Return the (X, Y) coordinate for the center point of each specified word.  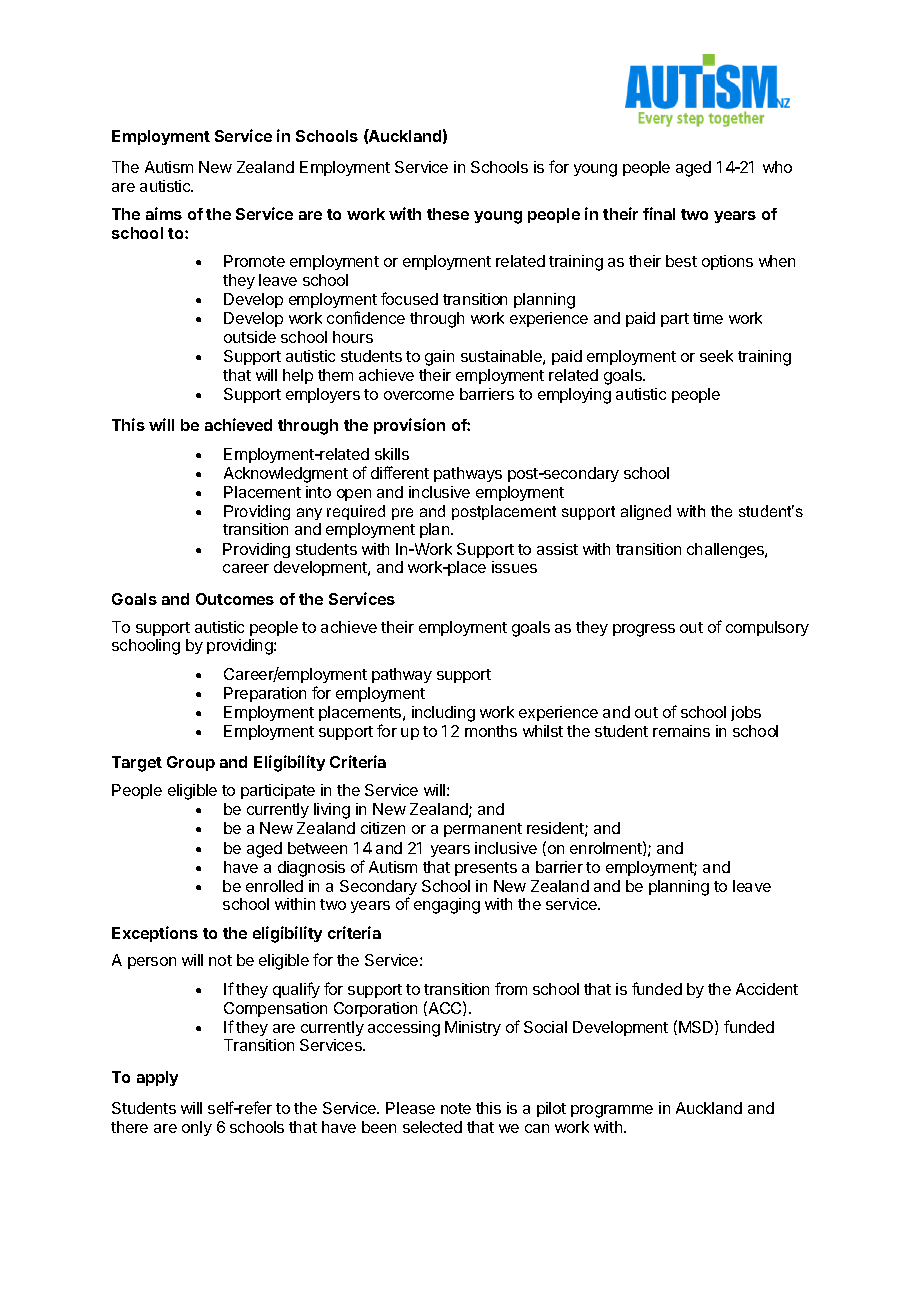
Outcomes (235, 599)
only (197, 1128)
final (659, 213)
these (448, 214)
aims (164, 213)
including (443, 714)
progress (644, 630)
